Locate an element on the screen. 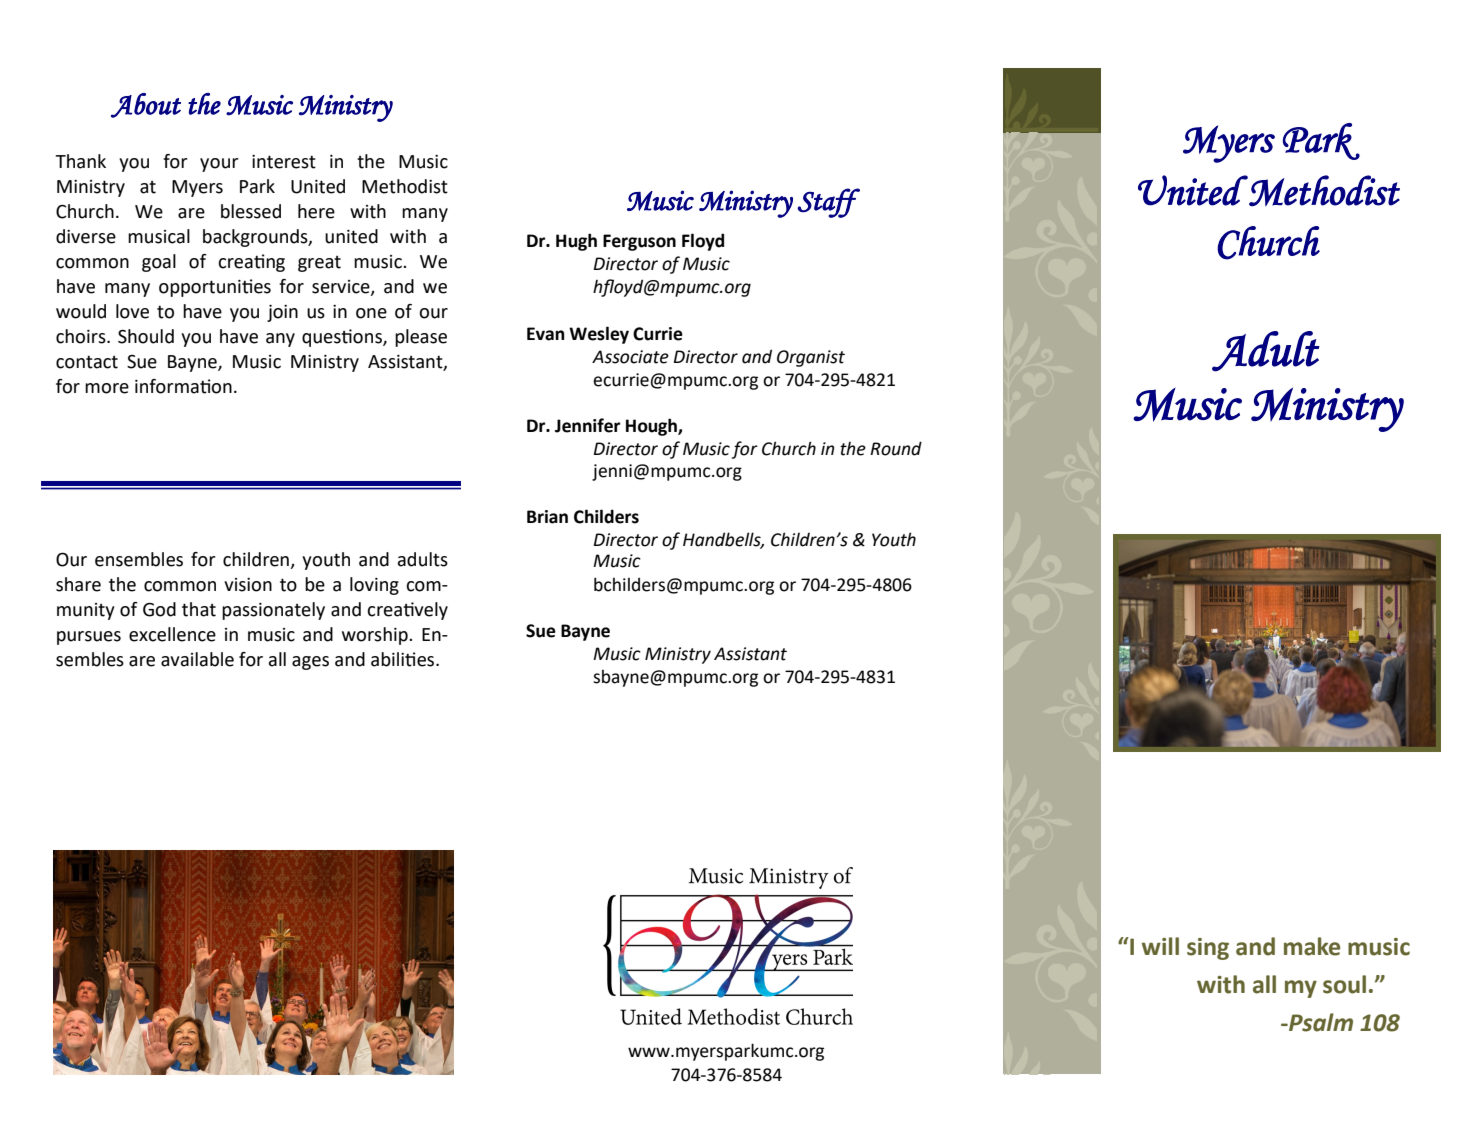 This screenshot has width=1478, height=1142. Hough is located at coordinates (652, 427).
